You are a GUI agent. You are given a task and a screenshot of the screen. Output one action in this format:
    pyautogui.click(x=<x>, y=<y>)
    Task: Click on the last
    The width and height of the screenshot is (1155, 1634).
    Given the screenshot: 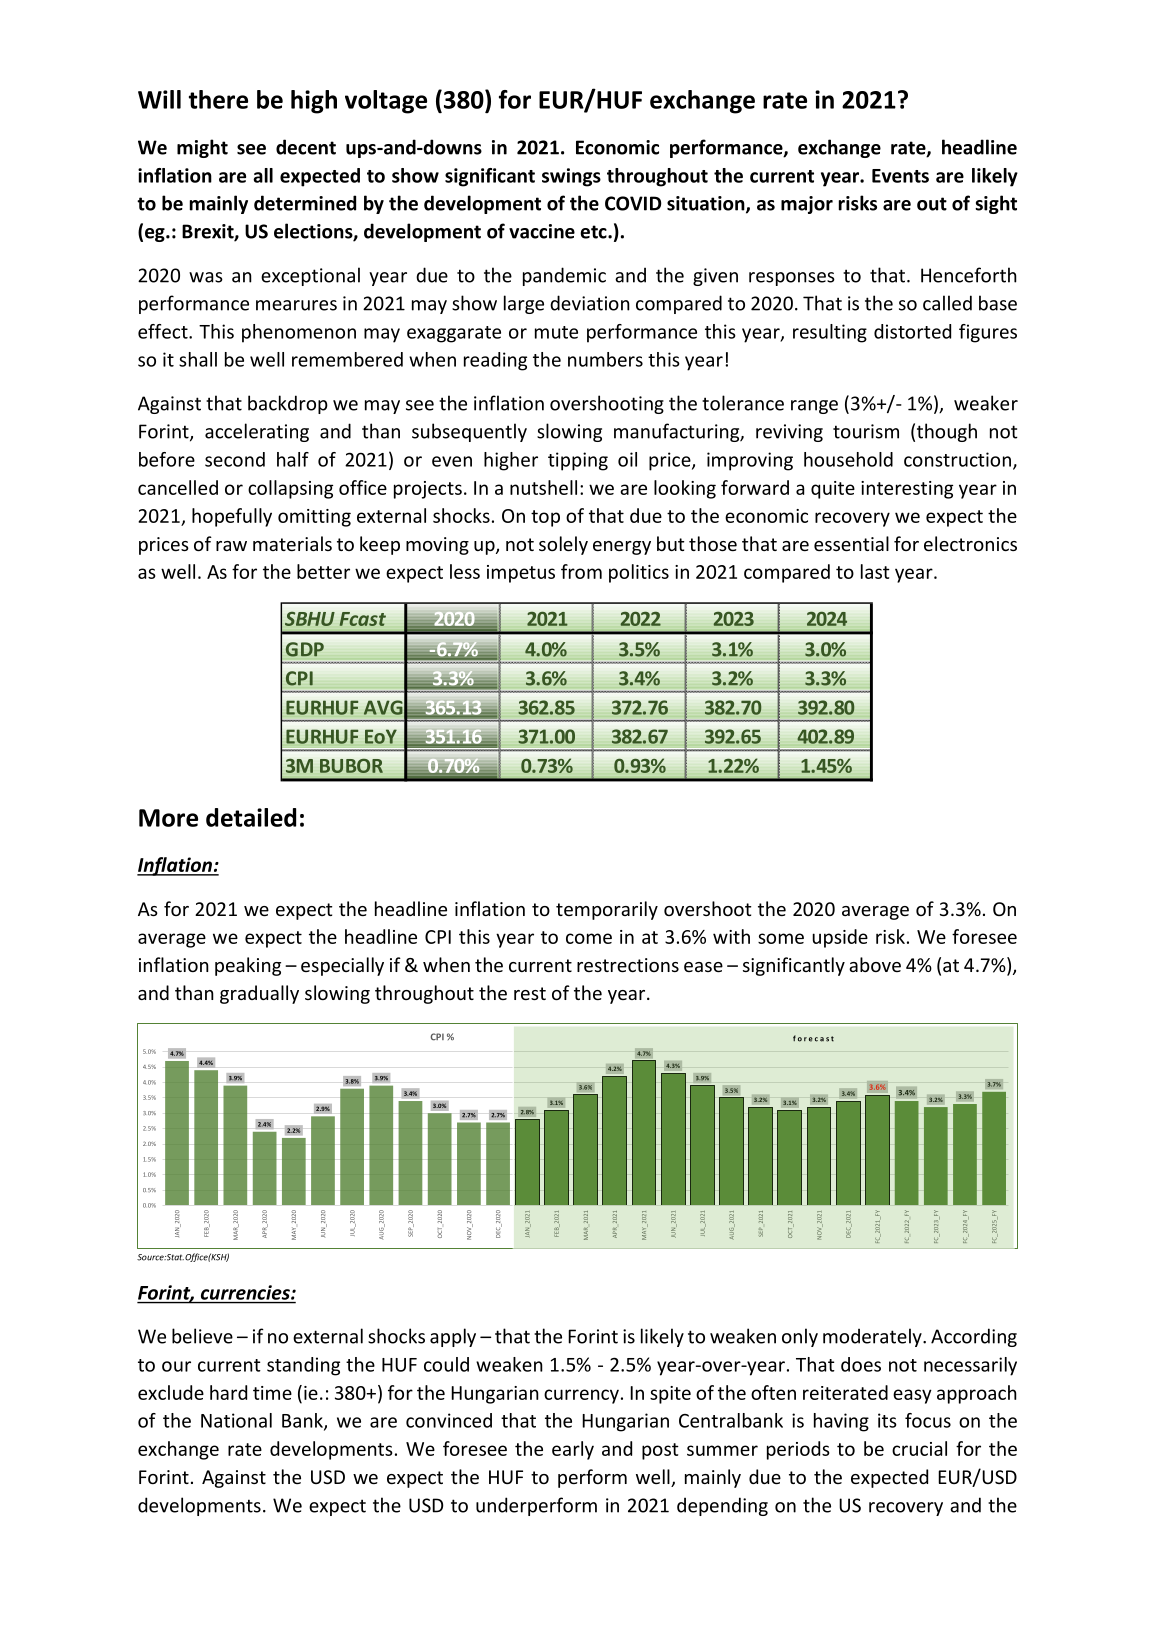 What is the action you would take?
    pyautogui.click(x=875, y=571)
